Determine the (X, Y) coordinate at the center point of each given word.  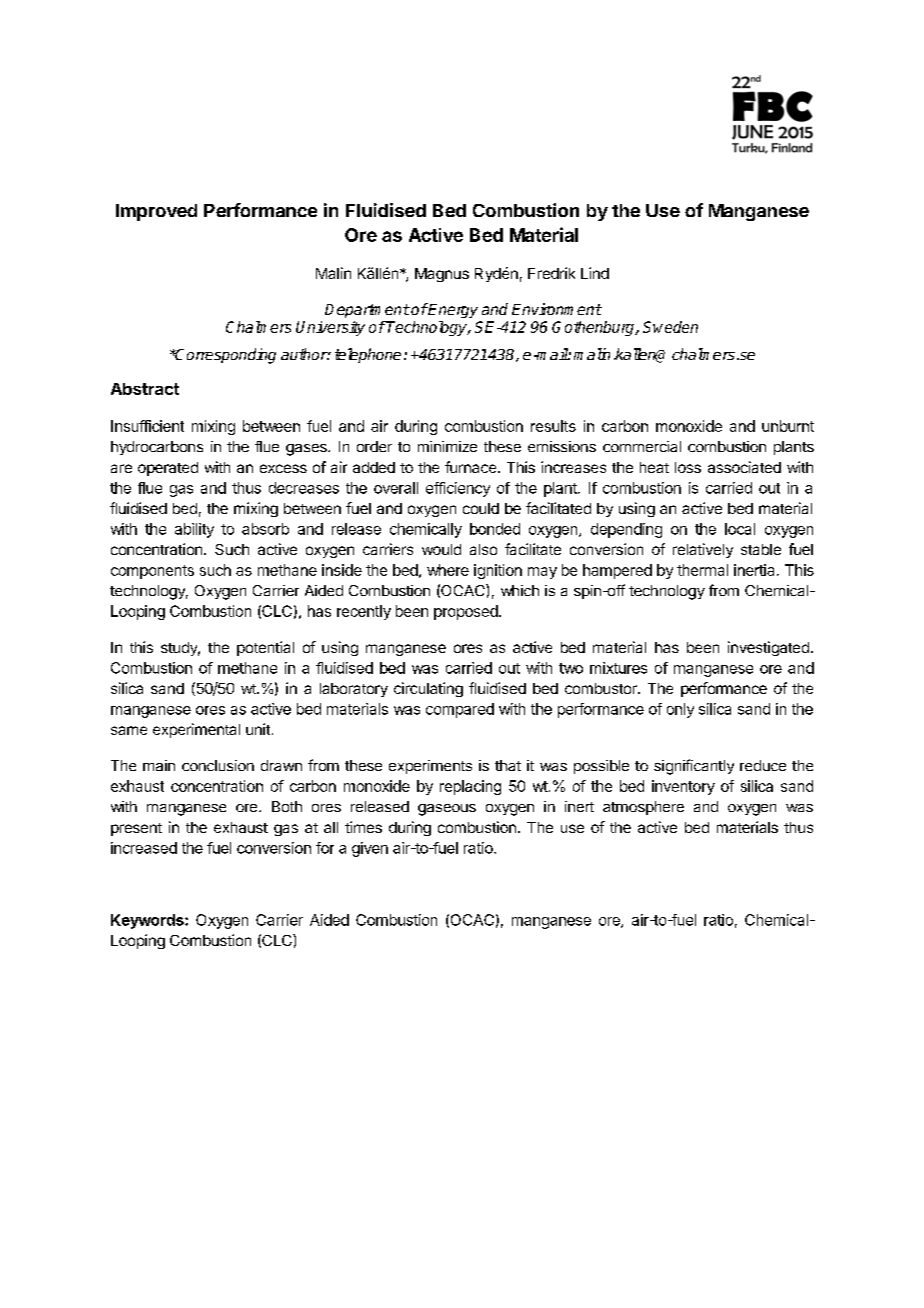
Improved (156, 212)
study (180, 649)
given (370, 849)
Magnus (442, 275)
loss (688, 467)
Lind (595, 273)
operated (168, 469)
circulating (428, 689)
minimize (447, 446)
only (680, 710)
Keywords (148, 921)
